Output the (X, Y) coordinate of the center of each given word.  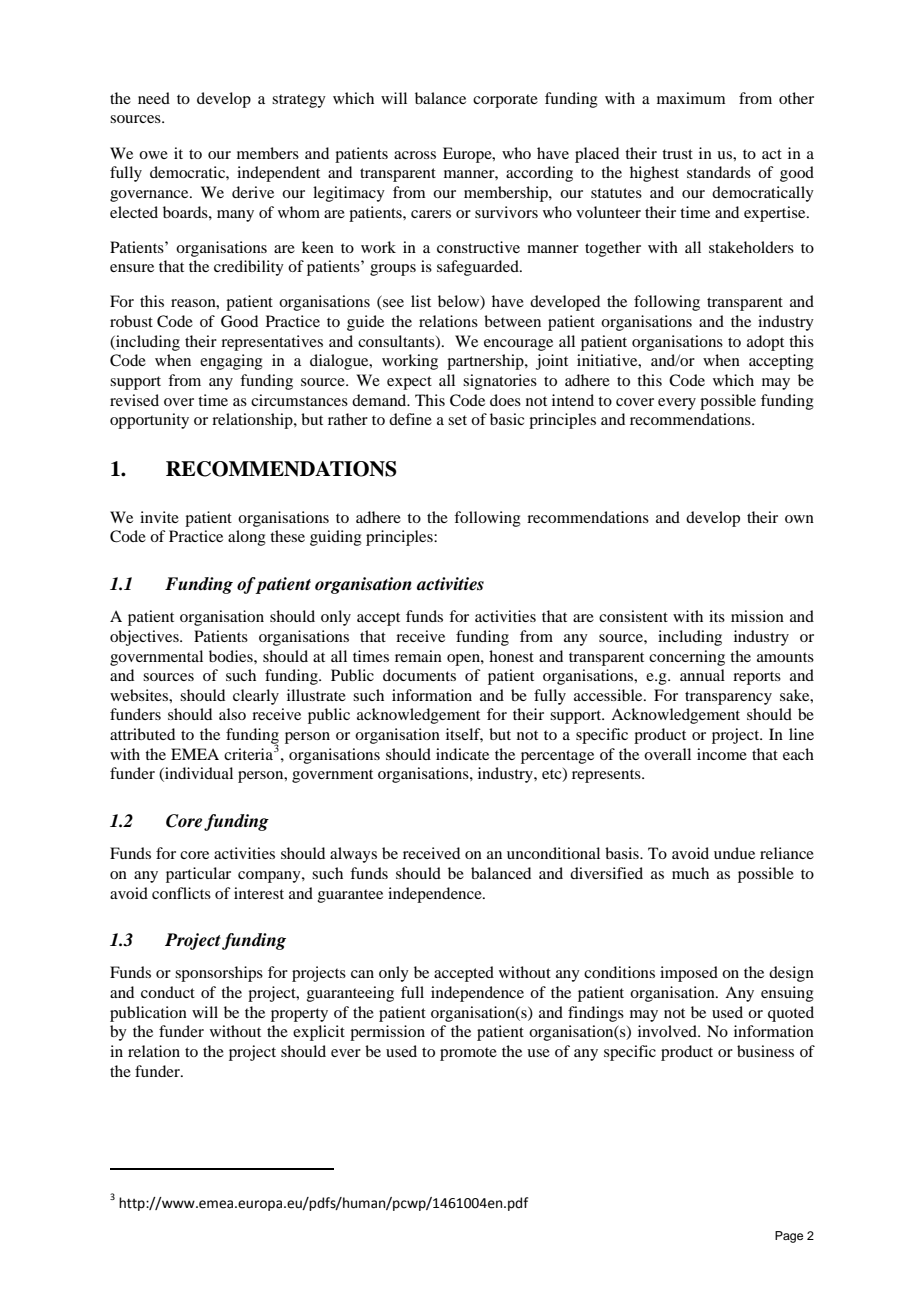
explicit (319, 1033)
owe (153, 155)
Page (789, 1237)
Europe (468, 155)
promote (468, 1054)
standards (719, 172)
